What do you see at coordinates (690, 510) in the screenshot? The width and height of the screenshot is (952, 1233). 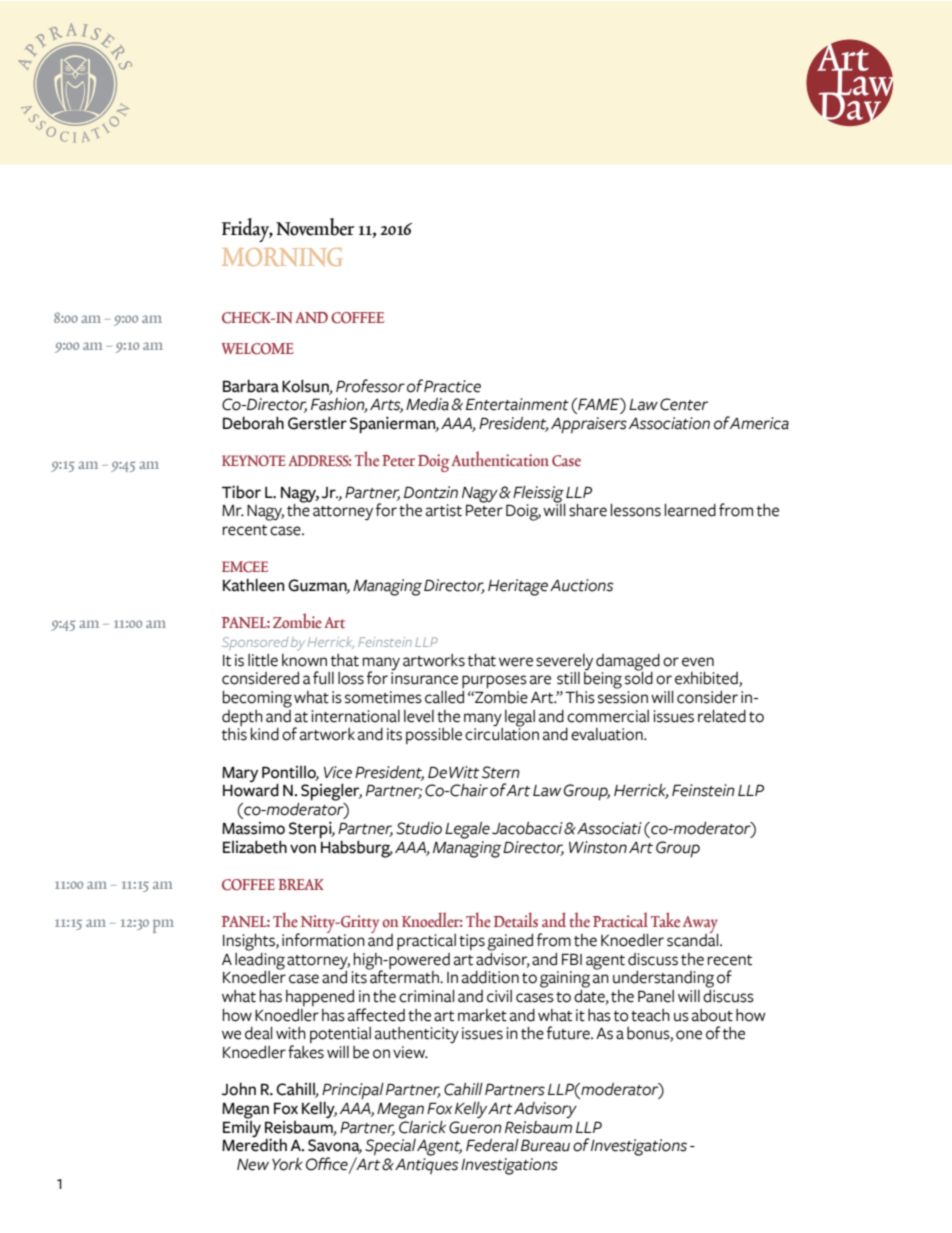 I see `learned` at bounding box center [690, 510].
